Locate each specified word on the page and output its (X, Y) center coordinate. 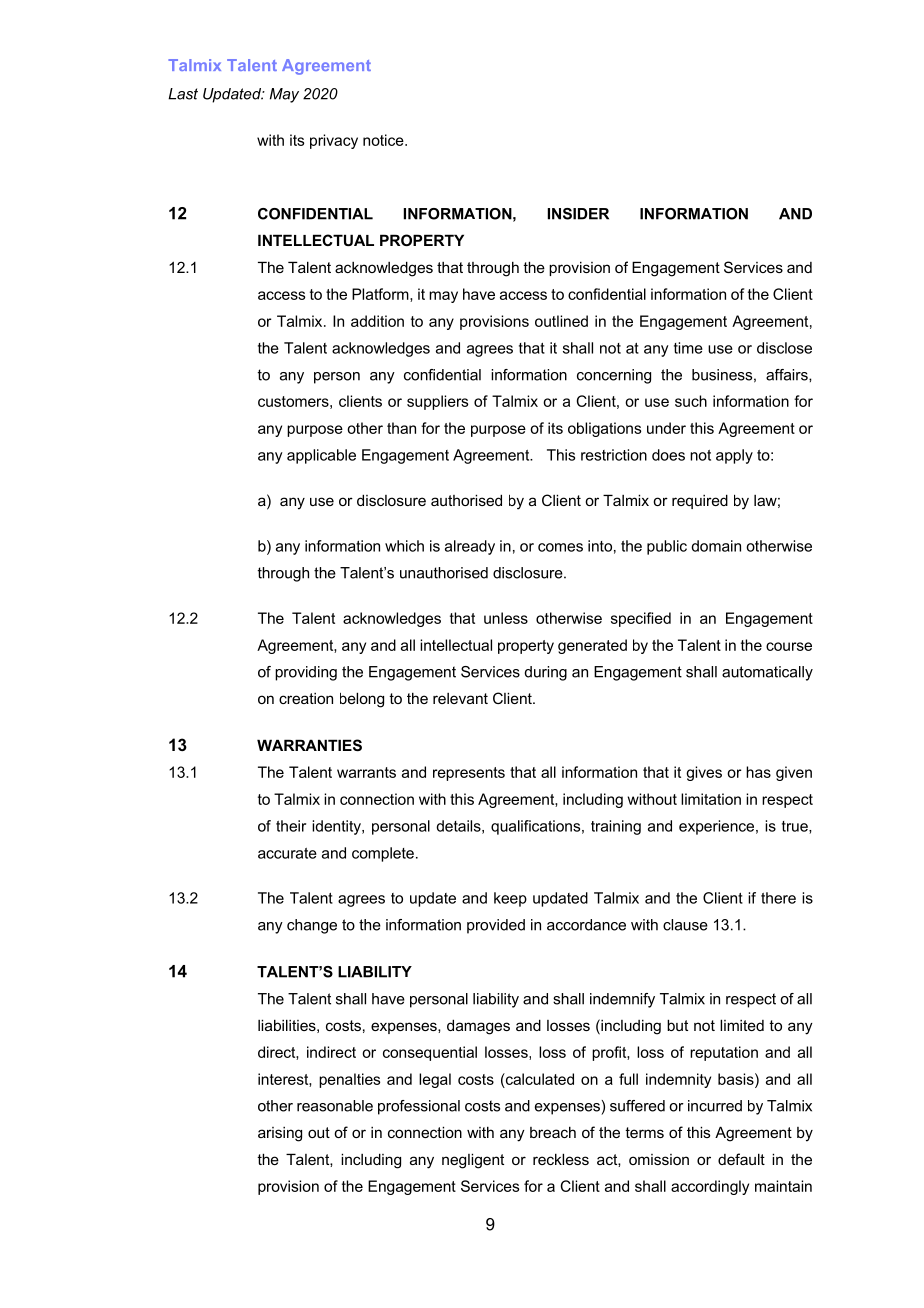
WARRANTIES (309, 745)
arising (280, 1134)
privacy (334, 141)
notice (384, 140)
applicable (321, 456)
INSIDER (578, 214)
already (470, 547)
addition (377, 321)
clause (685, 925)
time (688, 348)
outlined (561, 321)
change (312, 926)
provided (496, 926)
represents (469, 774)
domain (716, 546)
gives (704, 773)
